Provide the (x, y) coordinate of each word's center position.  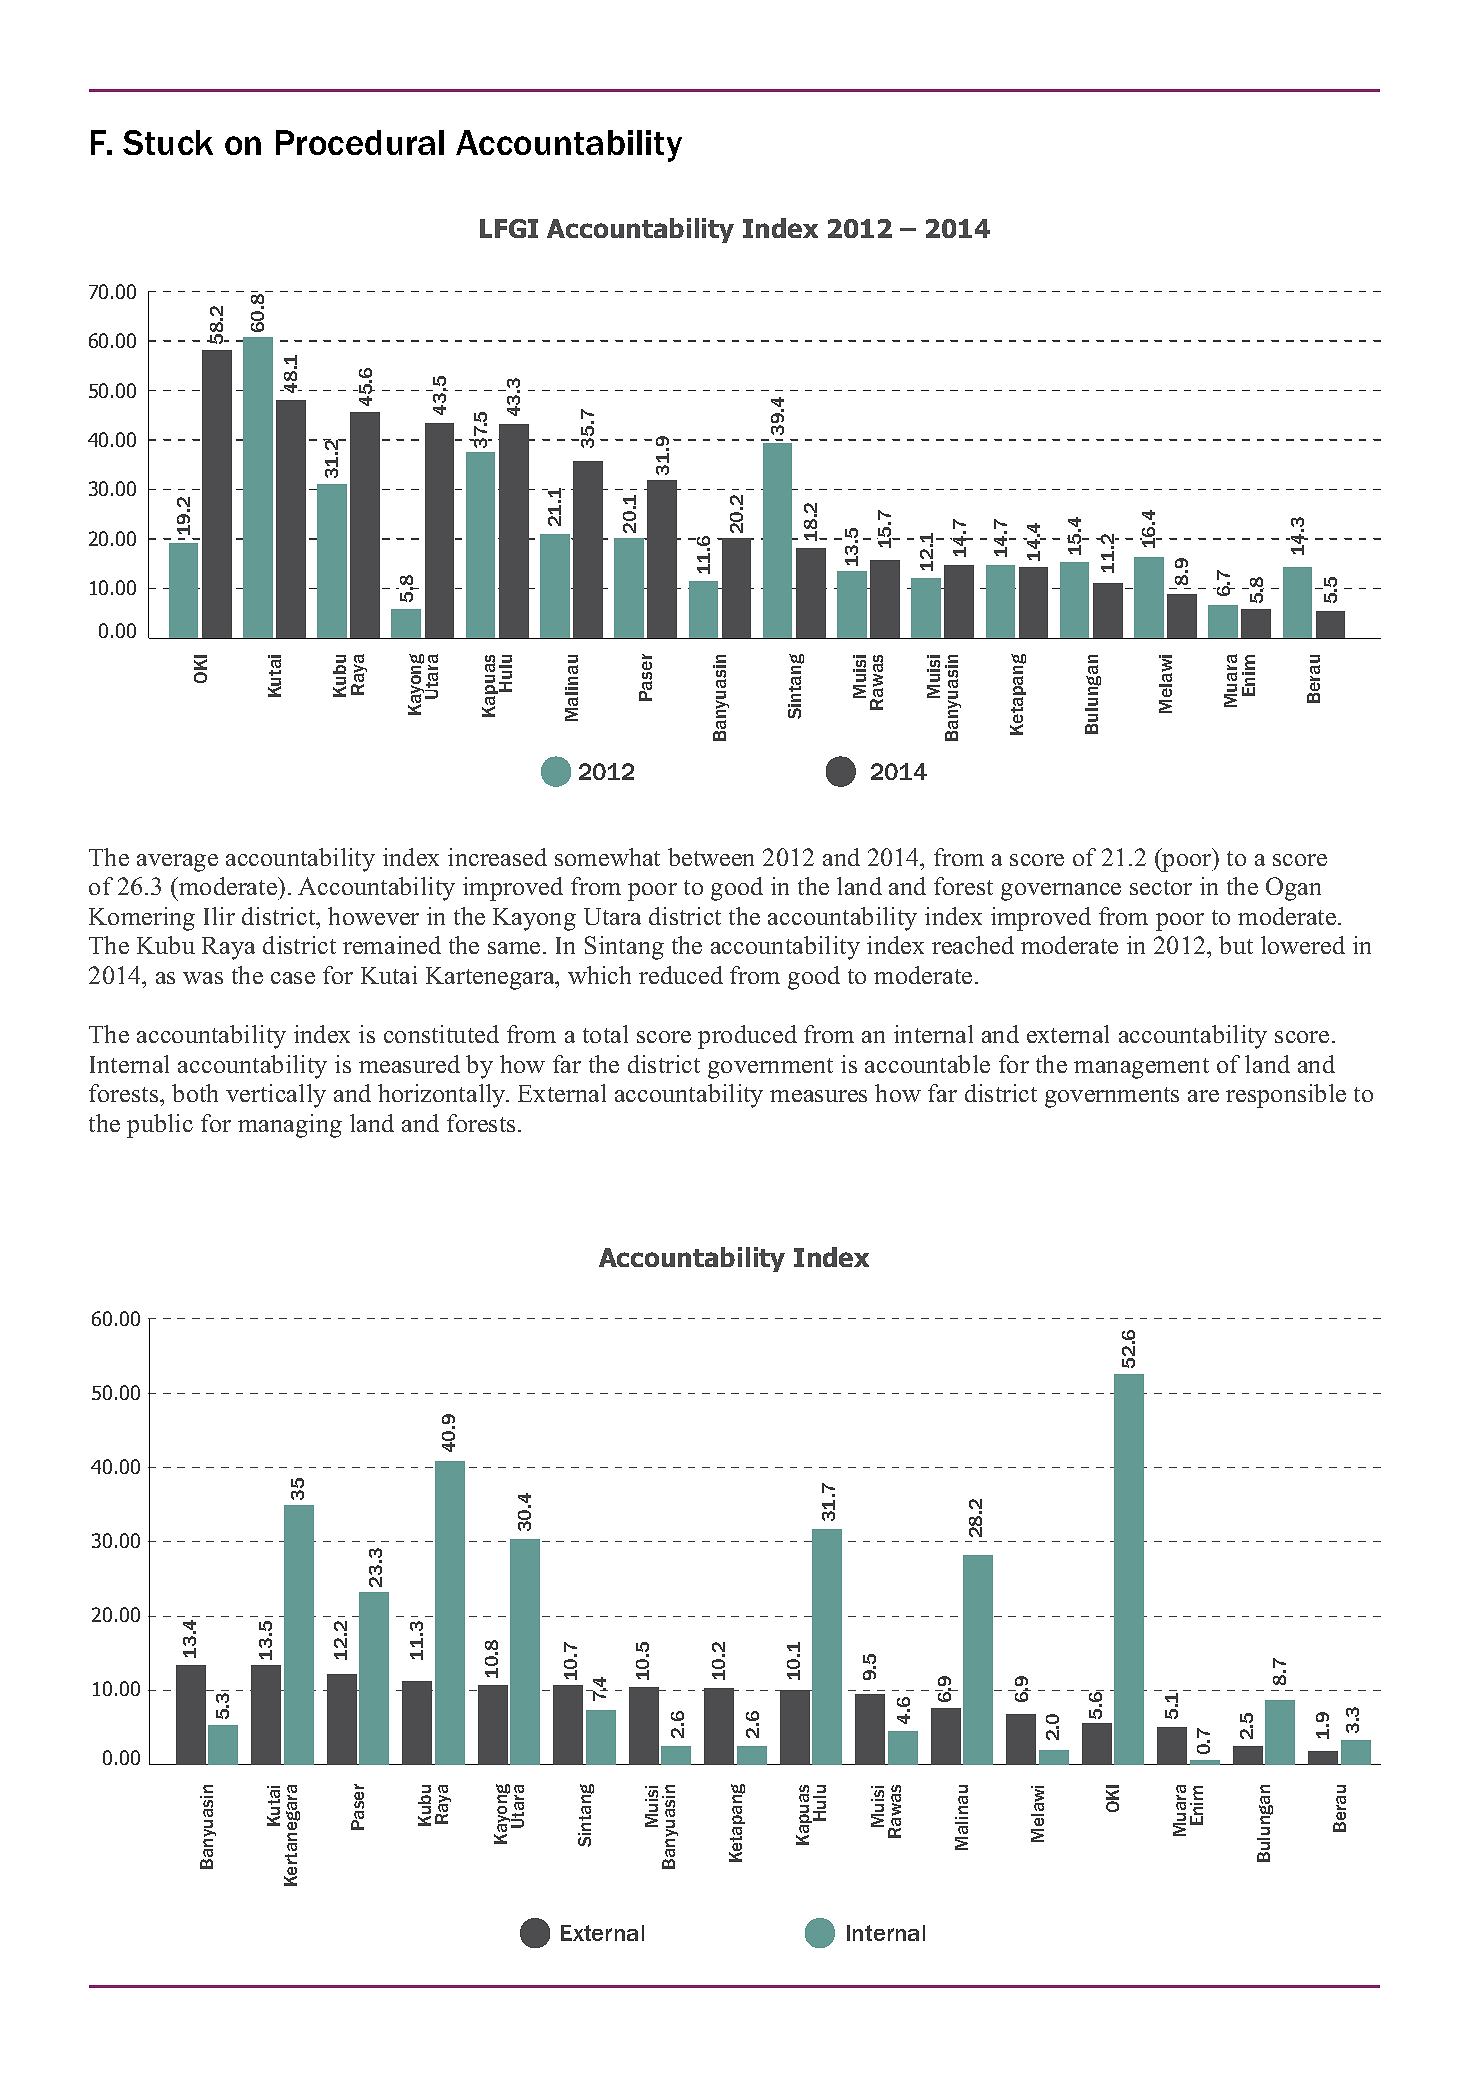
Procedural (360, 142)
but (1236, 945)
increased (497, 857)
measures (818, 1096)
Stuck (168, 142)
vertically (276, 1096)
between (711, 857)
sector (1161, 887)
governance (1061, 892)
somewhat (607, 857)
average (177, 863)
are (1203, 1096)
